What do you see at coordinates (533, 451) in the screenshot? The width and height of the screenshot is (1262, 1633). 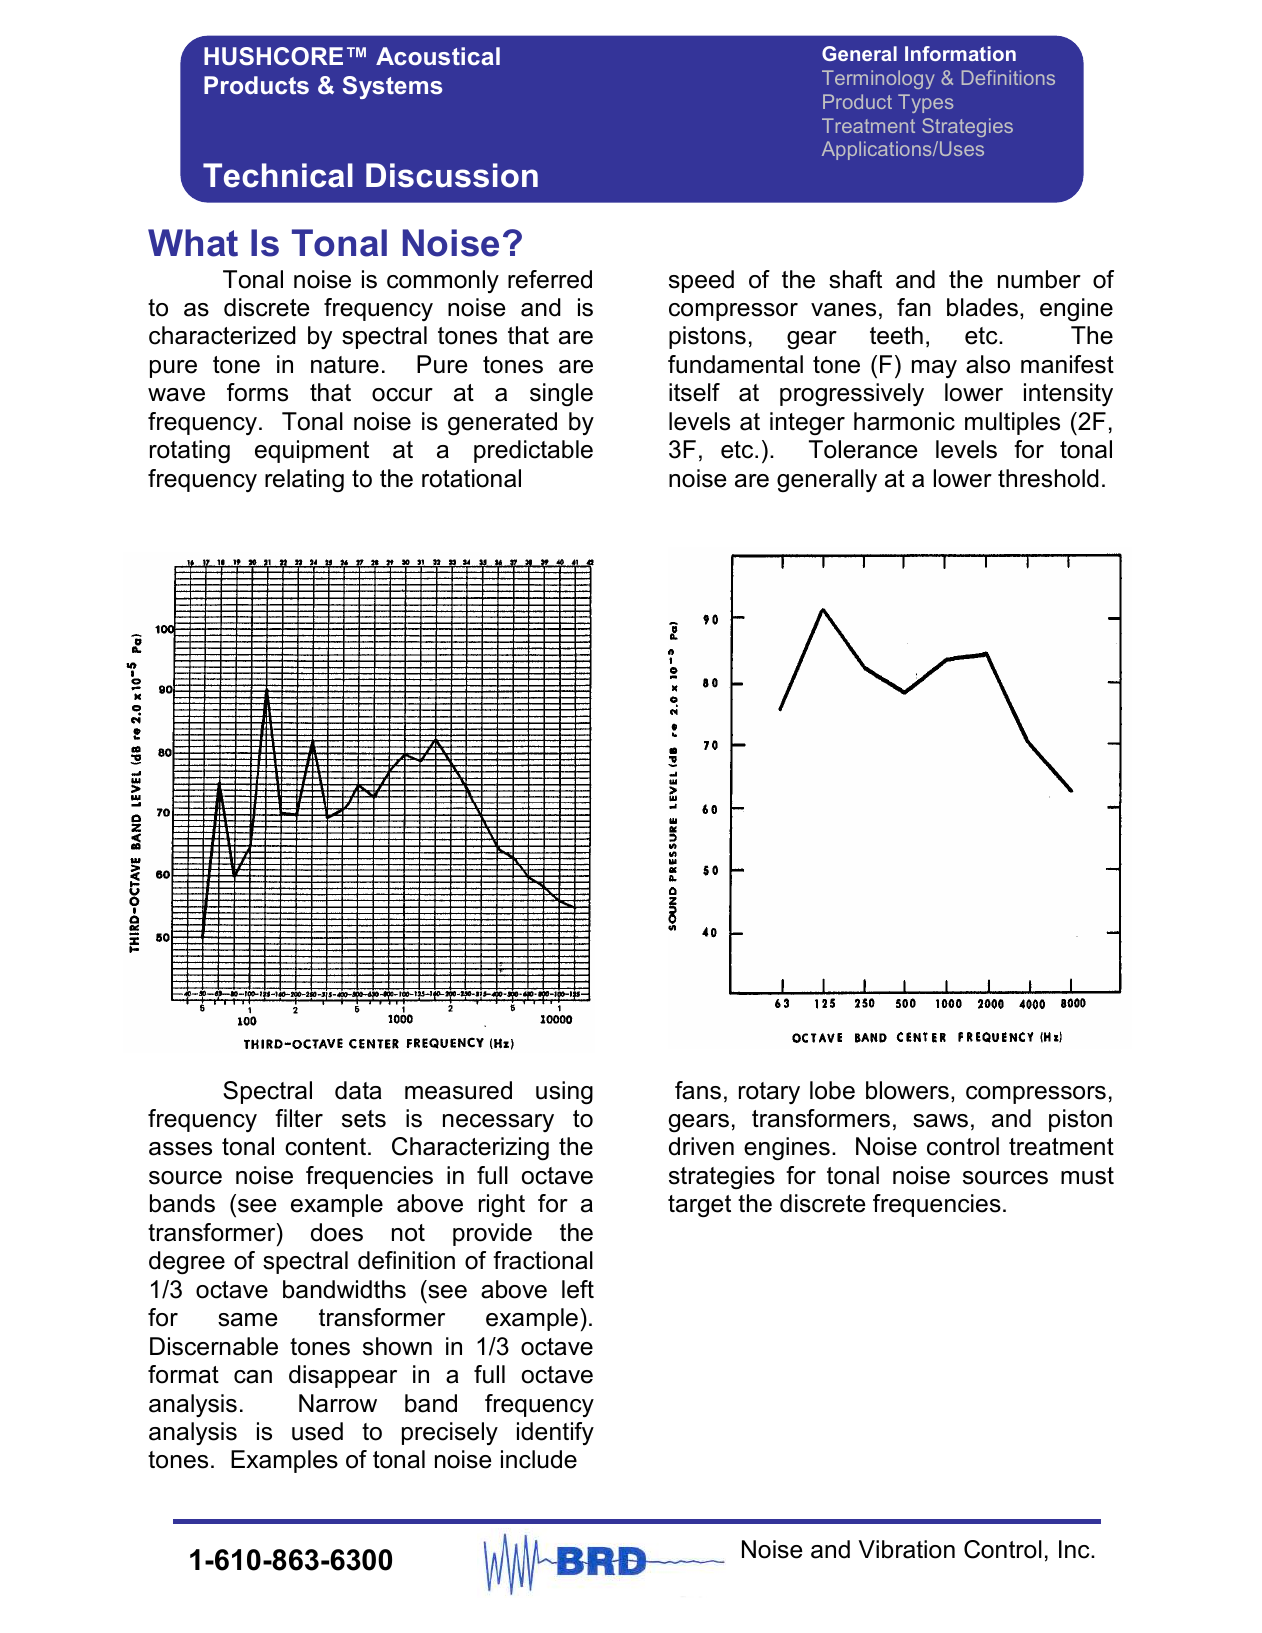 I see `predictable` at bounding box center [533, 451].
